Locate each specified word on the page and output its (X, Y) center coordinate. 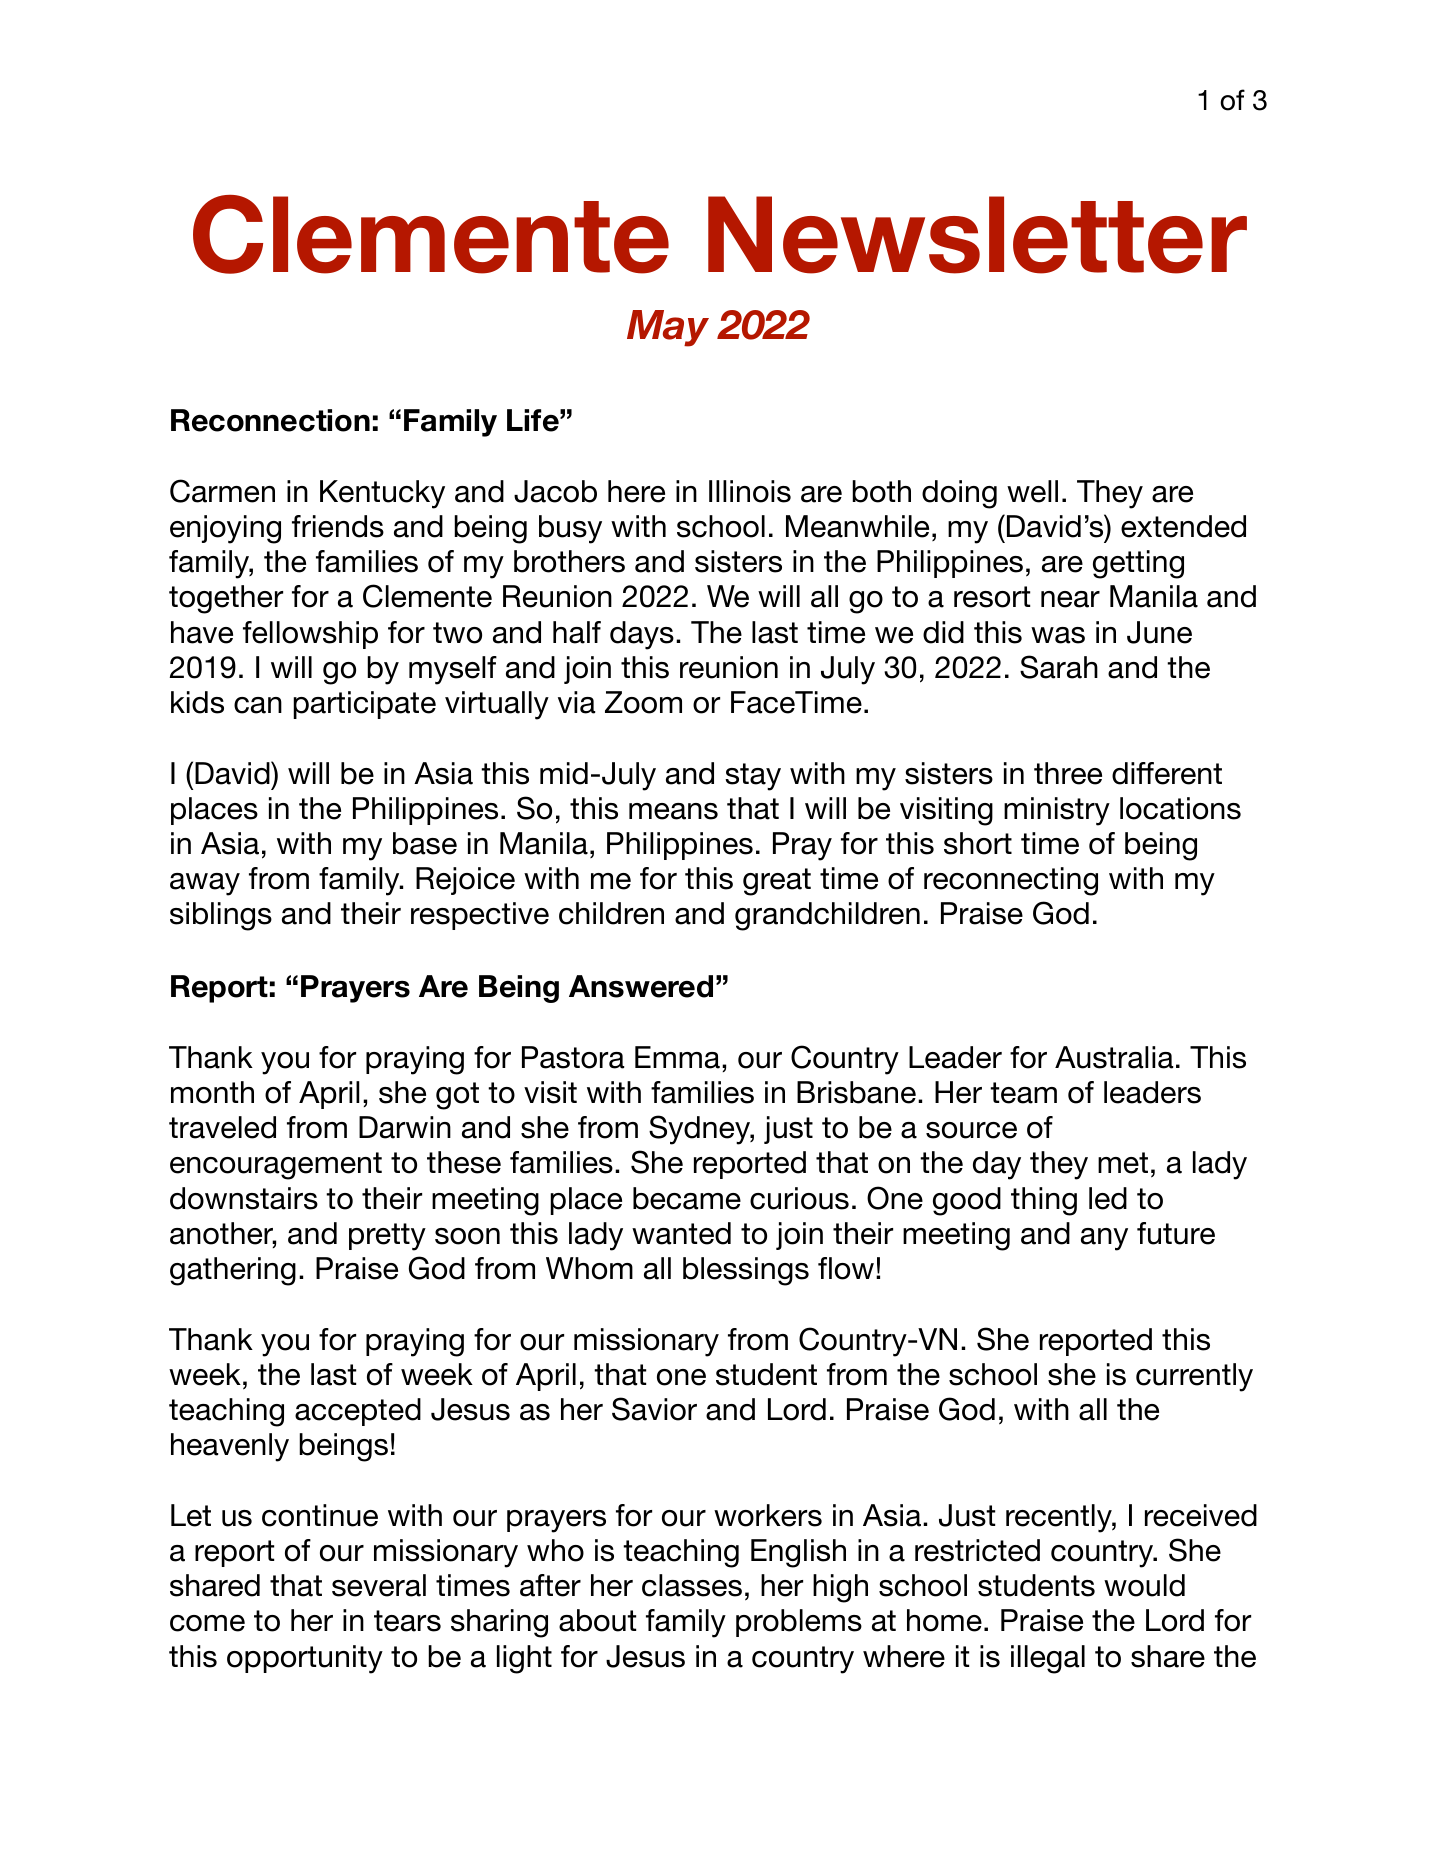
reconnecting (1011, 881)
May (668, 328)
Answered (641, 986)
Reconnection (270, 420)
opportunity (305, 1659)
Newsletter (977, 235)
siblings (221, 916)
